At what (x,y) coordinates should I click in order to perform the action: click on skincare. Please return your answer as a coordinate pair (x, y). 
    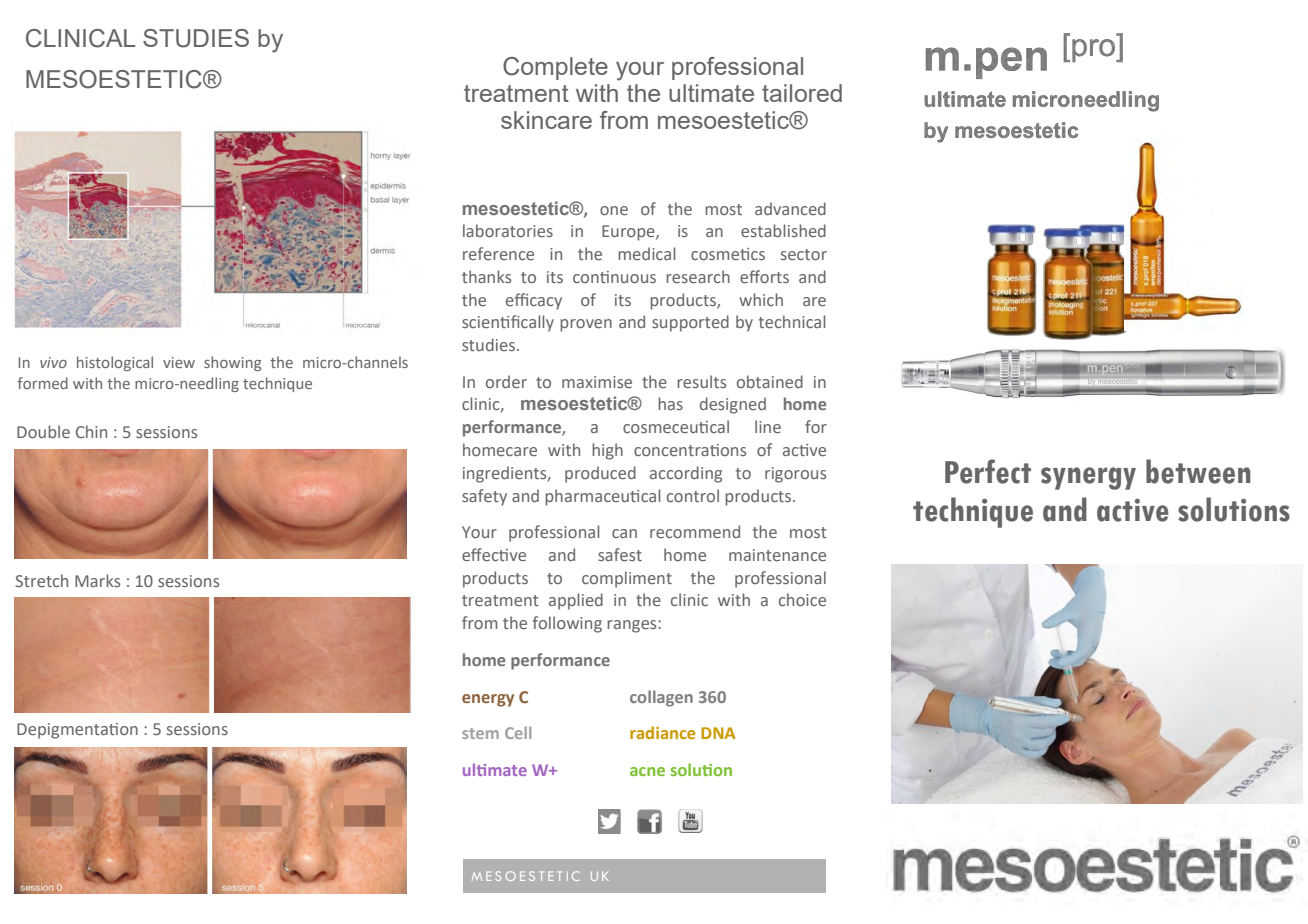
    Looking at the image, I should click on (546, 120).
